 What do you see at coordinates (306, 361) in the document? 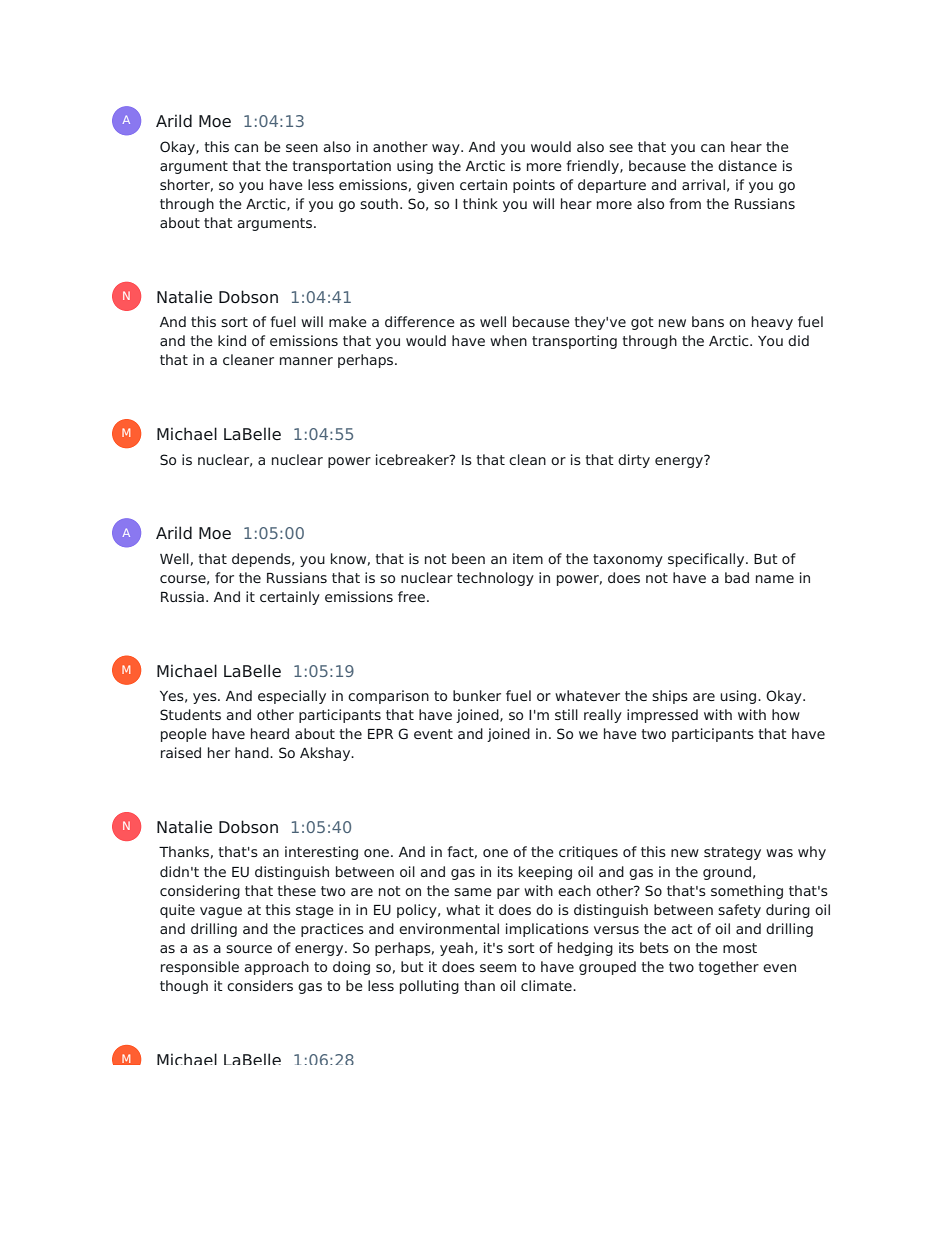
I see `manner` at bounding box center [306, 361].
